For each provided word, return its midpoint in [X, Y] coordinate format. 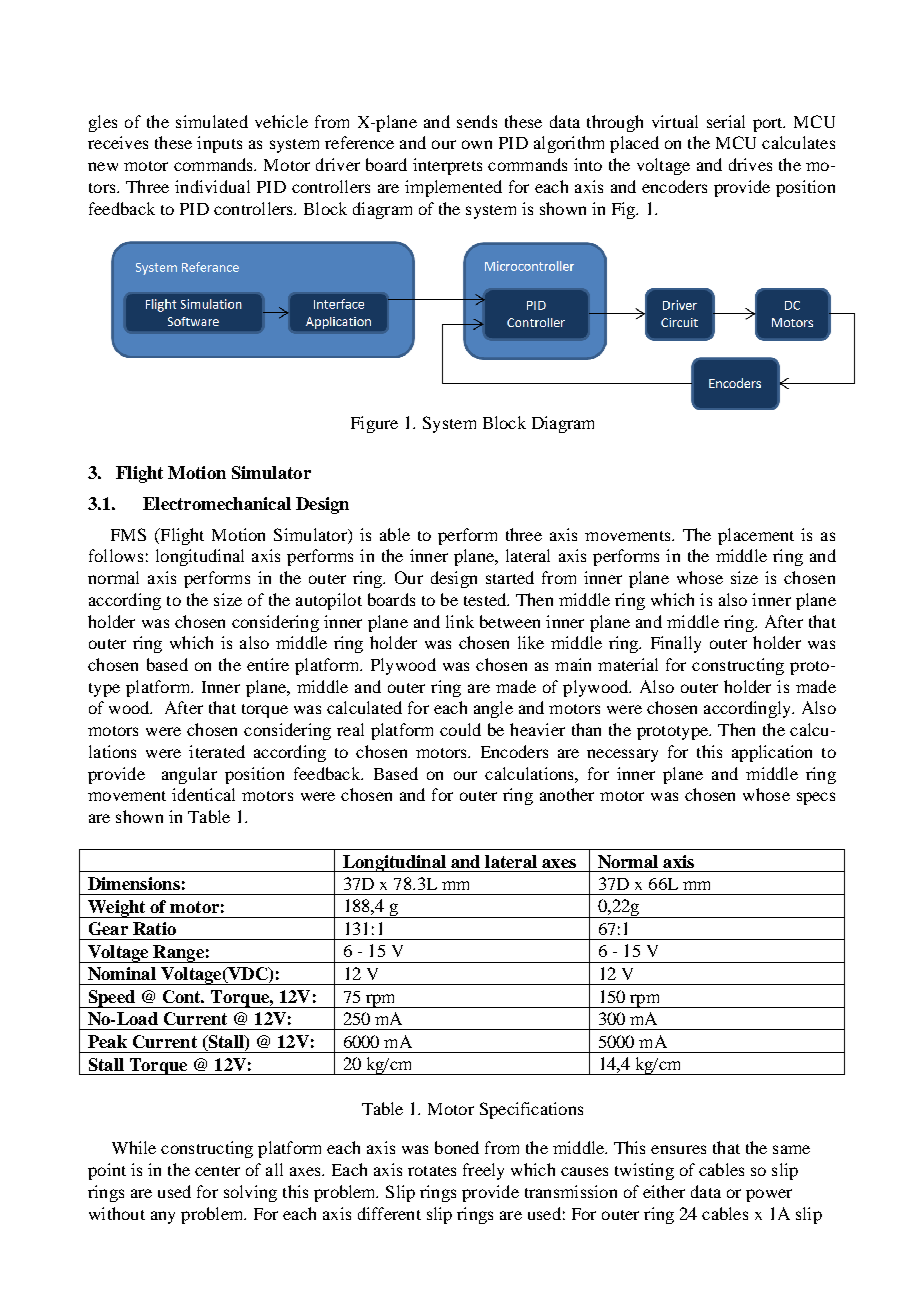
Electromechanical [217, 503]
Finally [676, 644]
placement [756, 536]
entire [268, 664]
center [217, 1171]
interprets [447, 166]
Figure [374, 424]
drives [750, 164]
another [567, 794]
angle [493, 709]
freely [483, 1171]
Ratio [154, 928]
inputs [219, 144]
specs [816, 798]
